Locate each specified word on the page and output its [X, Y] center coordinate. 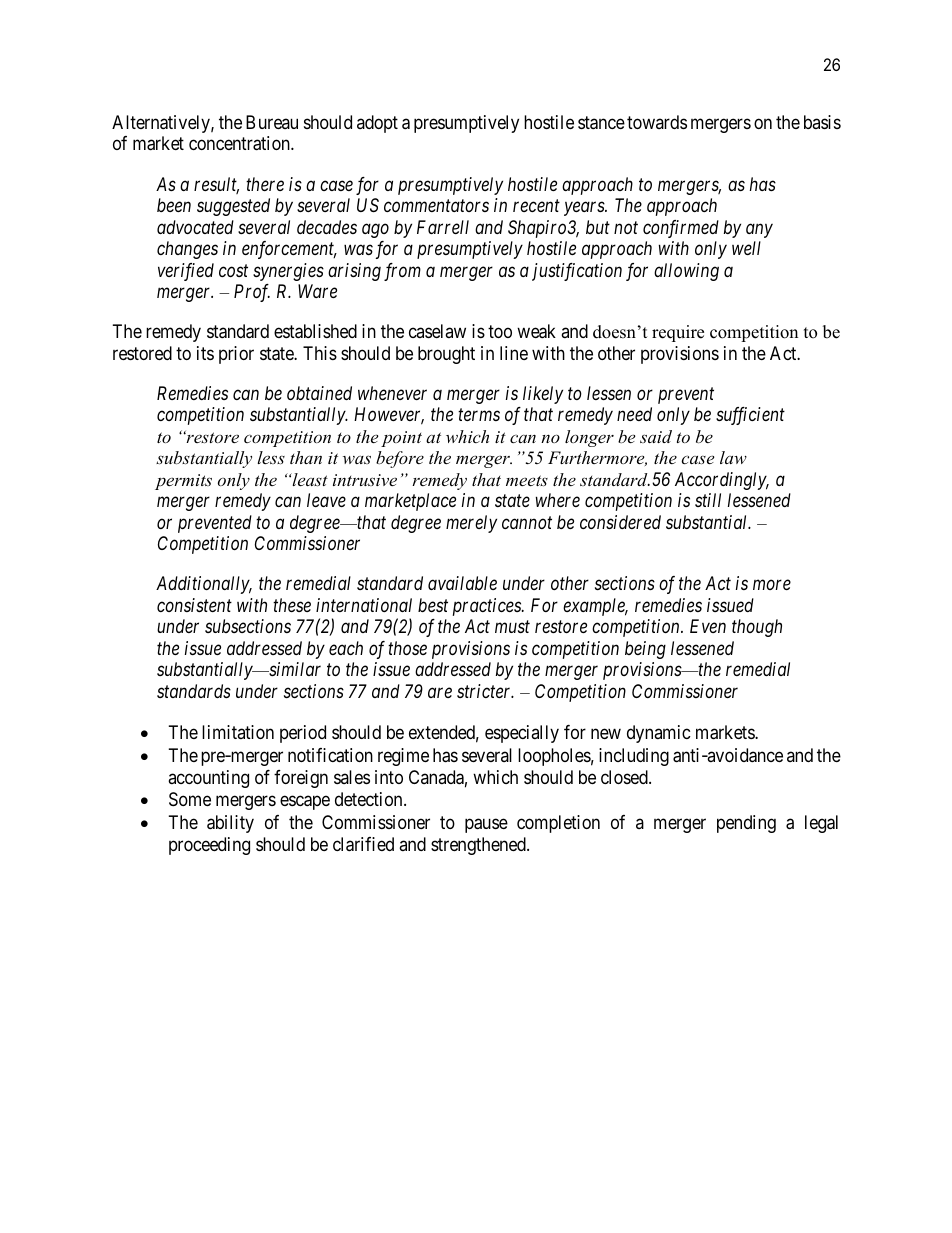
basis [822, 122]
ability [230, 824]
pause [486, 826]
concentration [240, 143]
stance [601, 123]
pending [746, 824]
